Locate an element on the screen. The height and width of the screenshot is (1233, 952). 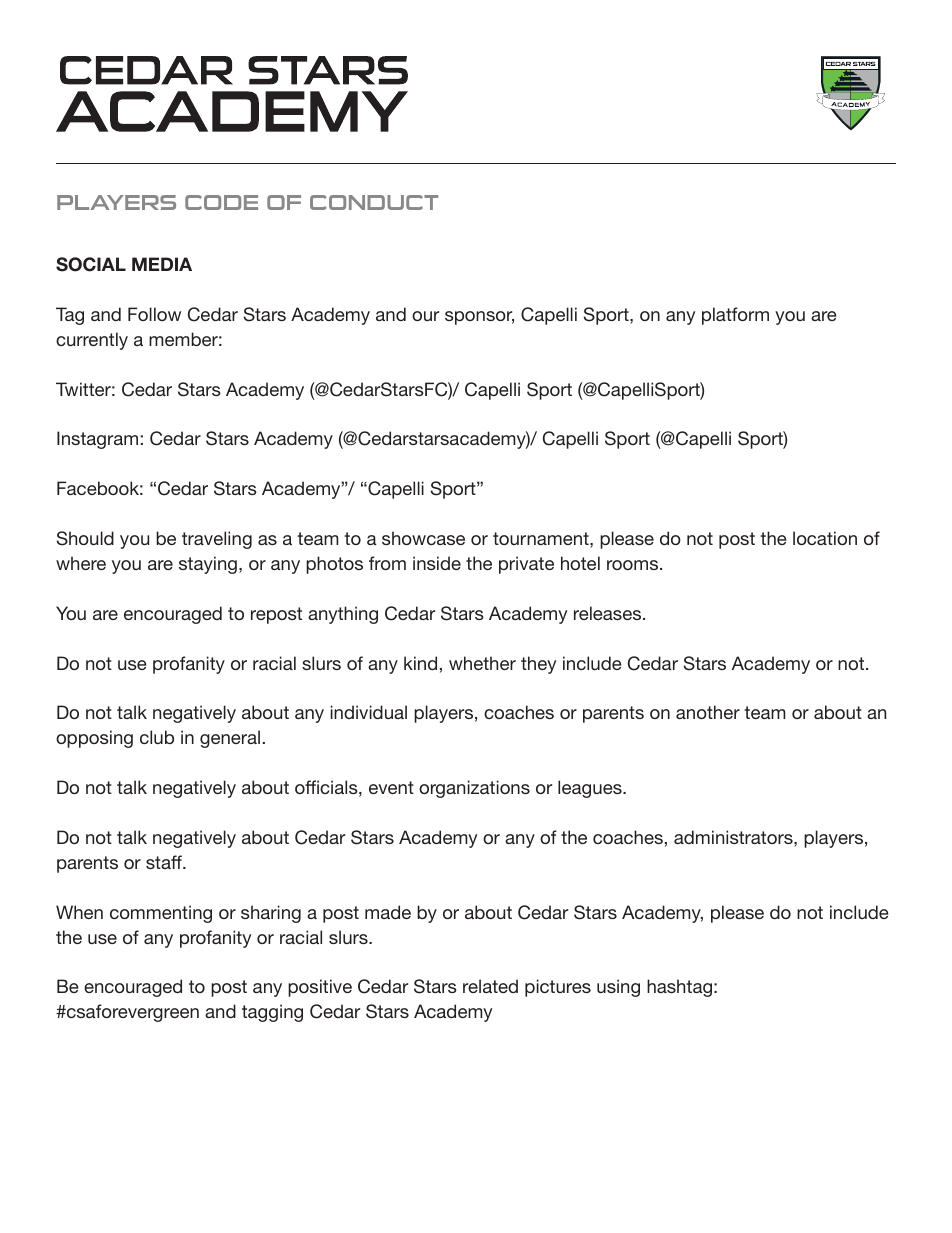
CONDUCT is located at coordinates (374, 202).
